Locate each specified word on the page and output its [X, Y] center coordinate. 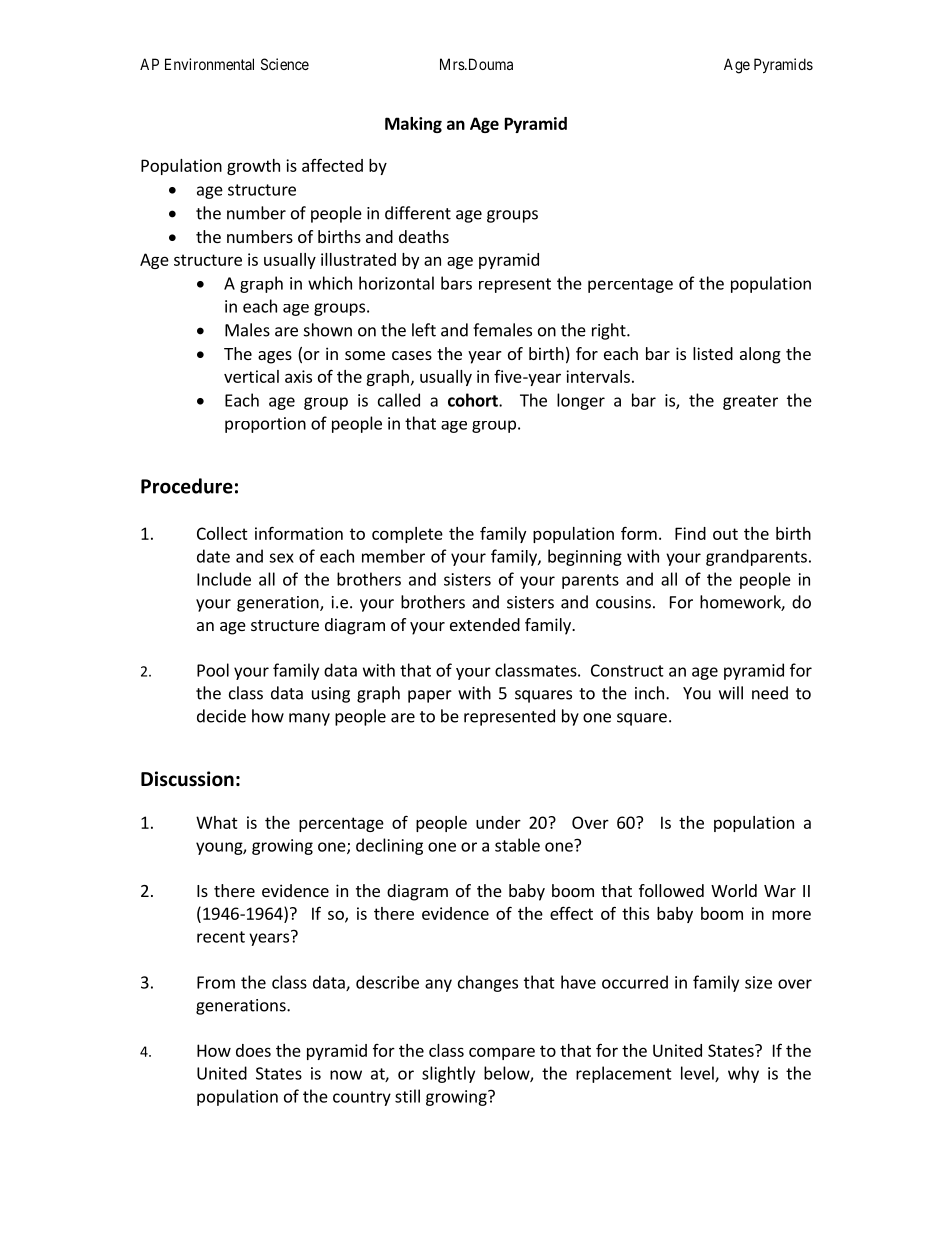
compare [502, 1053]
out [725, 534]
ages [275, 357]
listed [713, 353]
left [424, 330]
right [610, 331]
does [253, 1050]
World [734, 890]
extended [485, 624]
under [498, 822]
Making [413, 125]
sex [281, 558]
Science [285, 64]
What [217, 822]
